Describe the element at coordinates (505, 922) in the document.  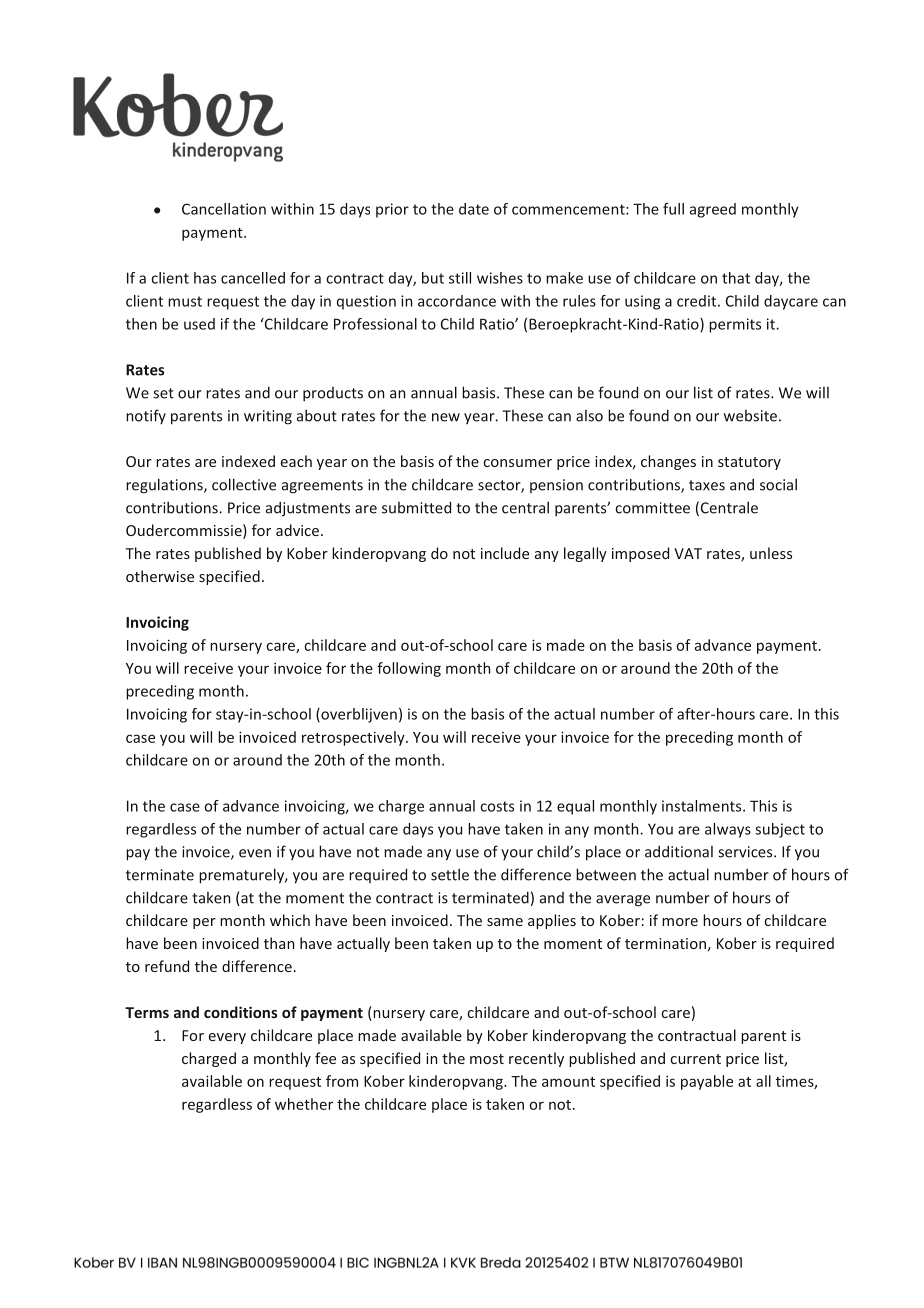
I see `same` at that location.
